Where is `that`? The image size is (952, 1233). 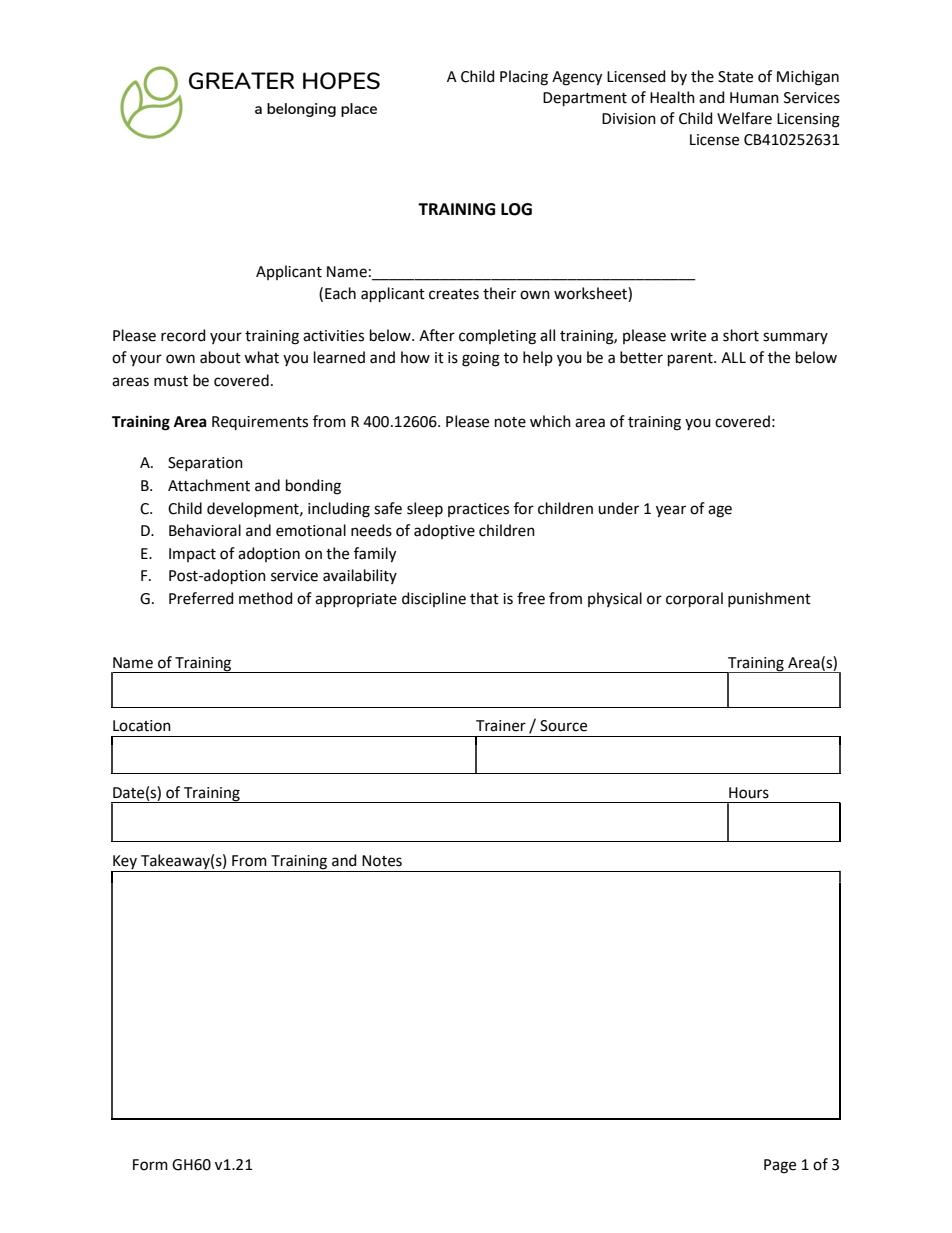 that is located at coordinates (484, 598).
